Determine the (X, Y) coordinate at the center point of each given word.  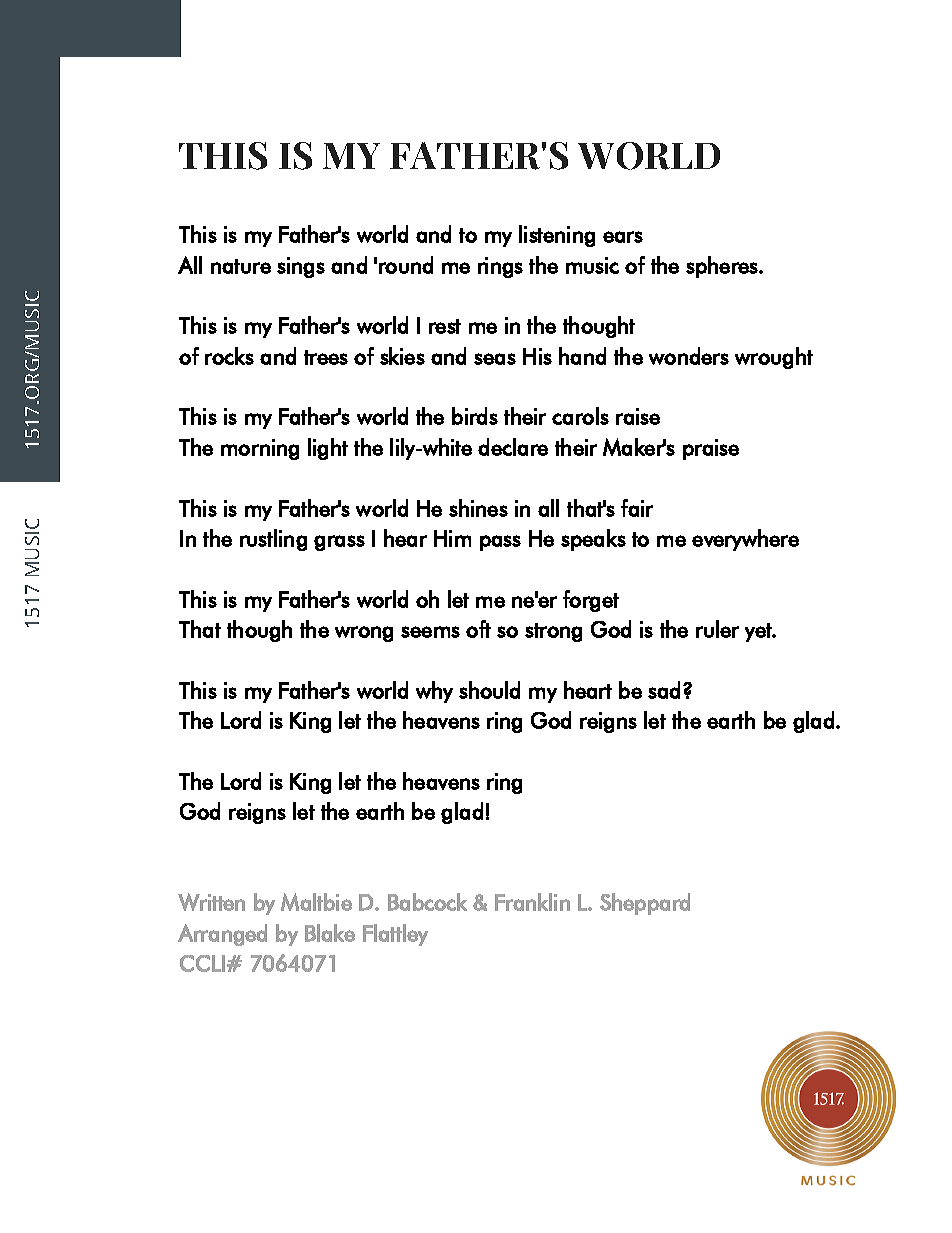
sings (301, 267)
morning (260, 449)
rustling (273, 540)
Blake (330, 933)
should (489, 690)
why (434, 692)
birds (475, 416)
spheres (723, 267)
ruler (717, 629)
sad (664, 690)
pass (500, 543)
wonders (689, 356)
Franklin (532, 902)
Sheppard (645, 904)
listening (557, 236)
